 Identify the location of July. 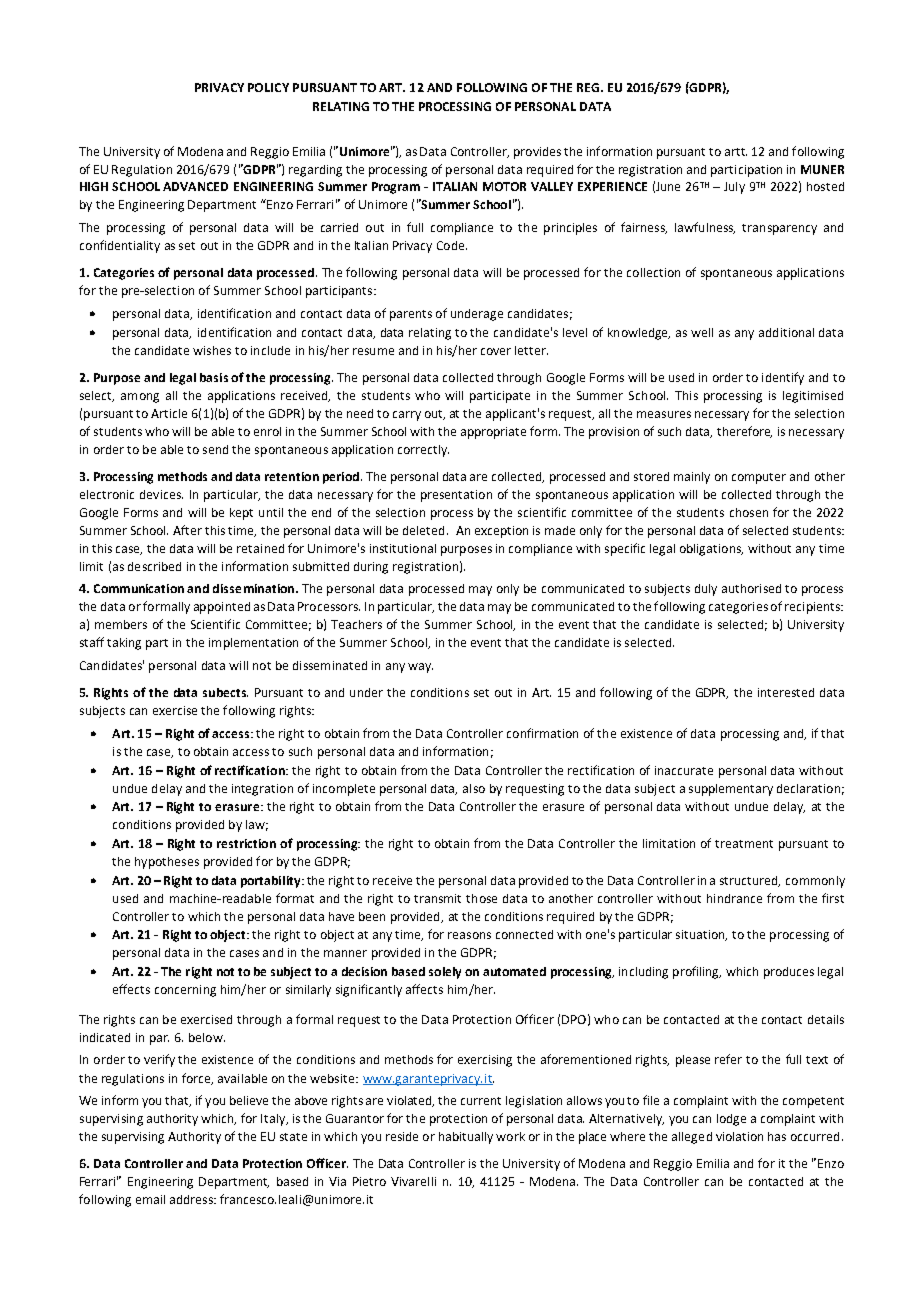
(734, 188).
